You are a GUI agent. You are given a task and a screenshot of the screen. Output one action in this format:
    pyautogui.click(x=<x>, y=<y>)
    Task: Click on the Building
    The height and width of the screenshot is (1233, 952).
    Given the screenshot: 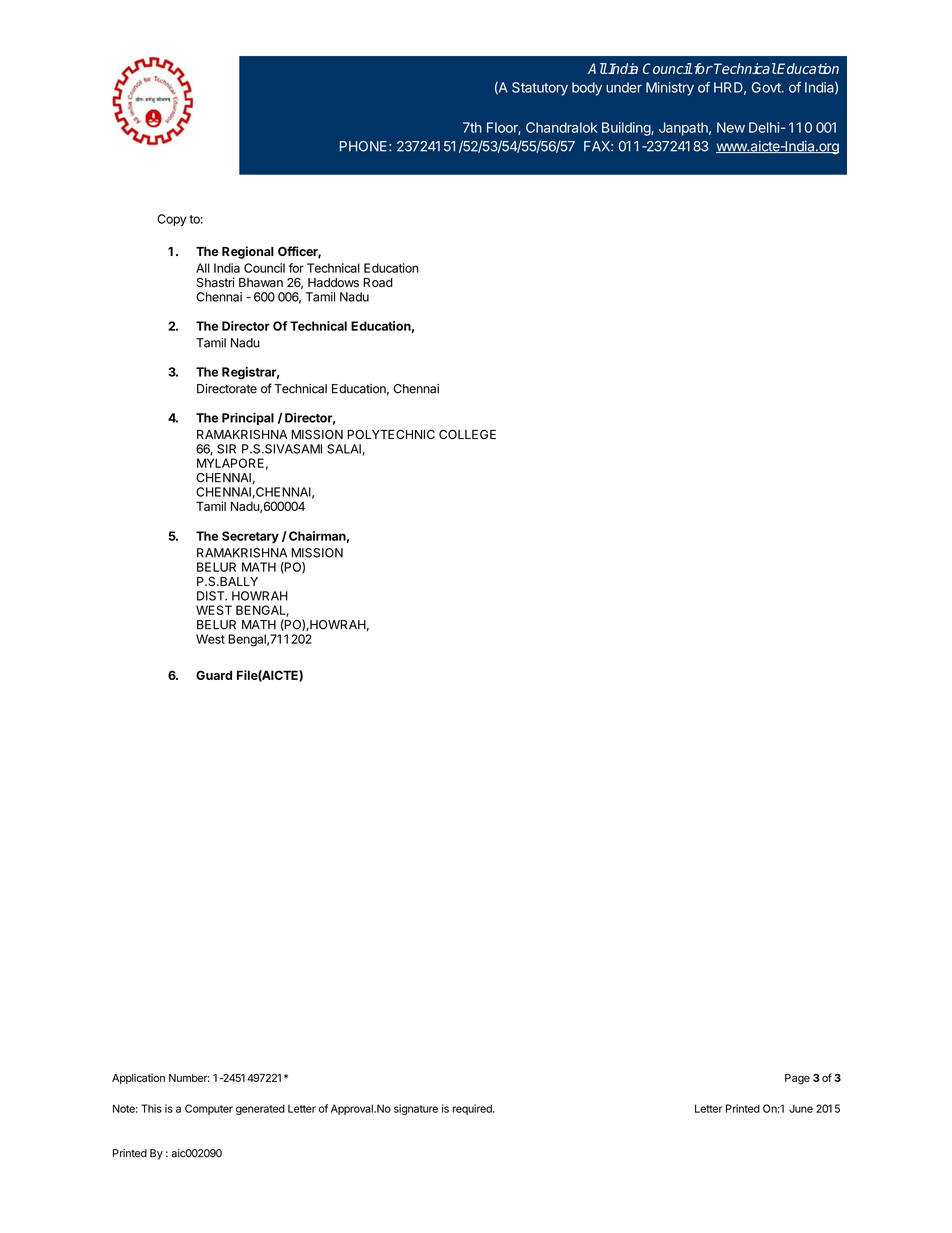 What is the action you would take?
    pyautogui.click(x=627, y=129)
